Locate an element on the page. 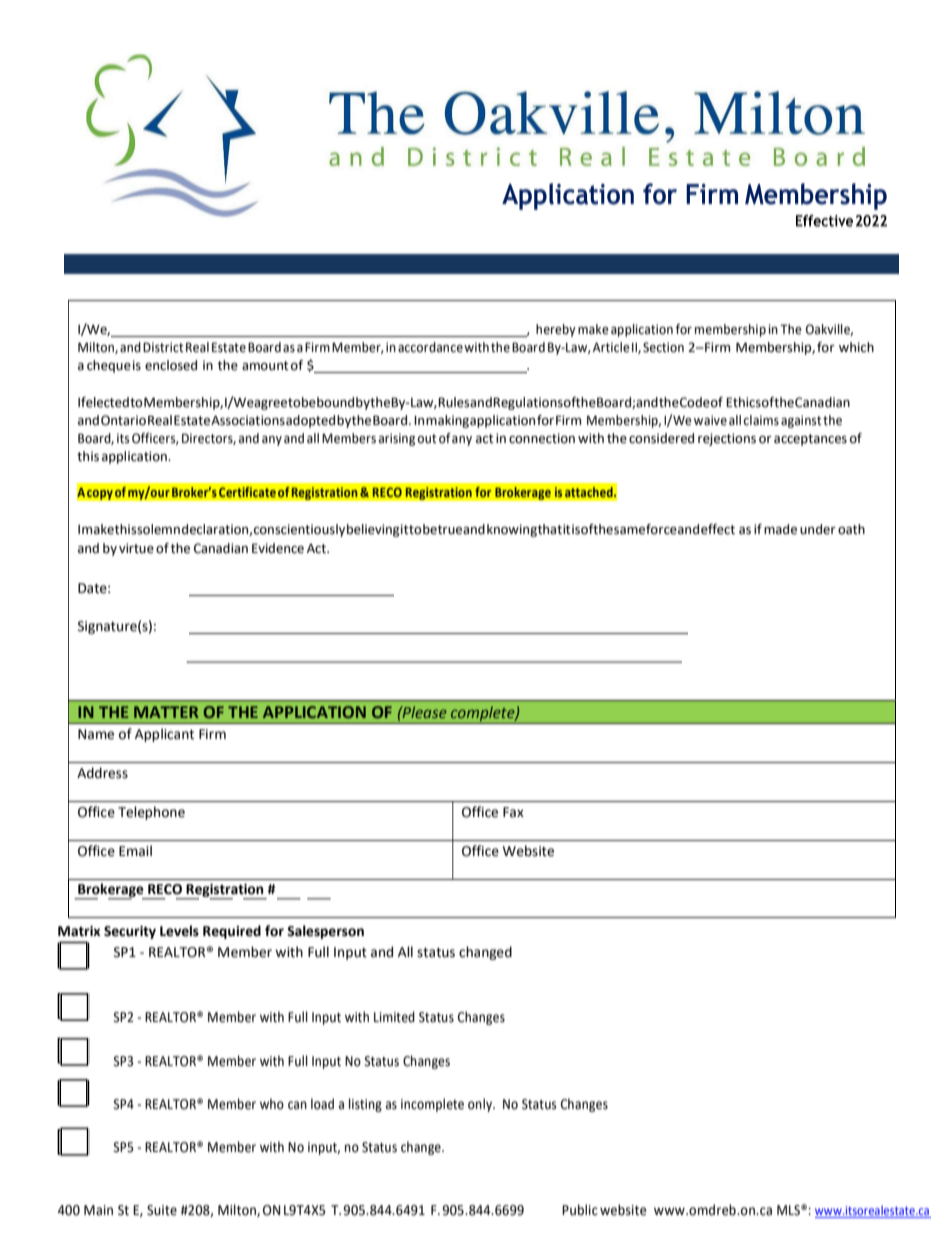 Image resolution: width=952 pixels, height=1233 pixels. Fax is located at coordinates (513, 812).
